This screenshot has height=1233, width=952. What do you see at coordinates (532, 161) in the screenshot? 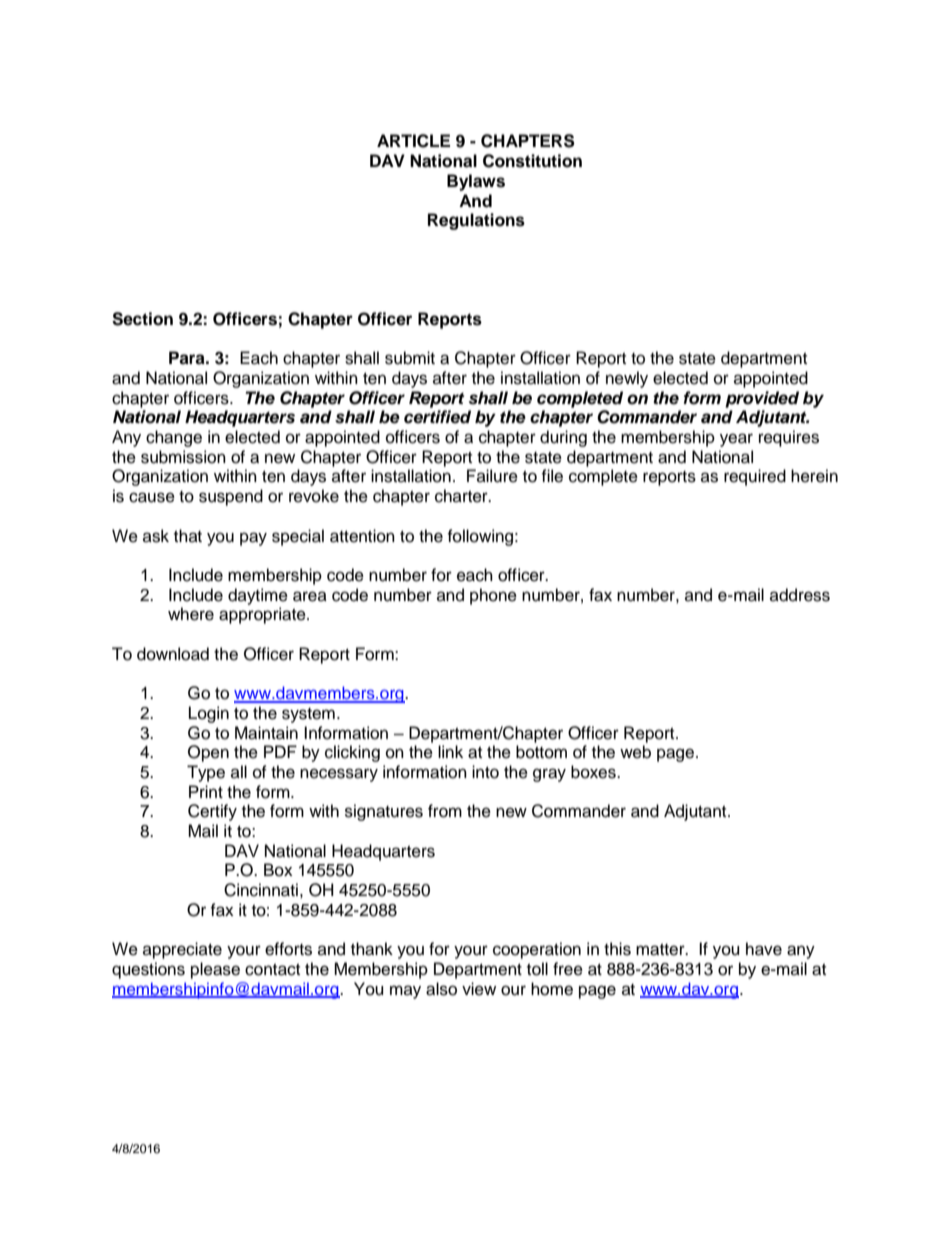
I see `Constitution` at bounding box center [532, 161].
